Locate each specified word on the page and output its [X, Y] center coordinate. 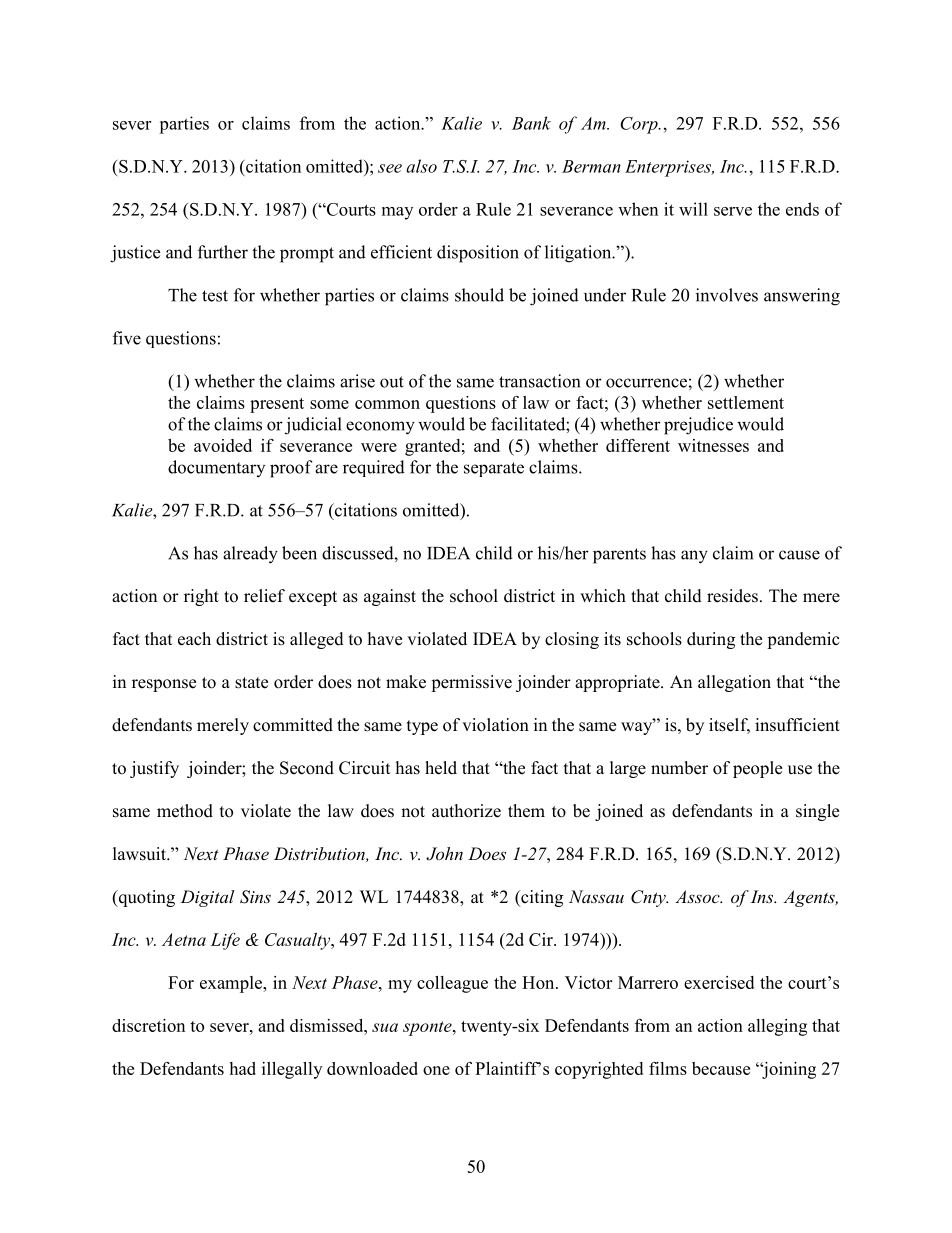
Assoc [698, 896]
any [694, 557]
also [421, 166]
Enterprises [669, 168]
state [251, 683]
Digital [207, 898]
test [215, 296]
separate [494, 469]
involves [727, 295]
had [242, 1068]
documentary [216, 468]
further [223, 252]
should [479, 295]
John [444, 854]
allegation [734, 683]
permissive [471, 683]
